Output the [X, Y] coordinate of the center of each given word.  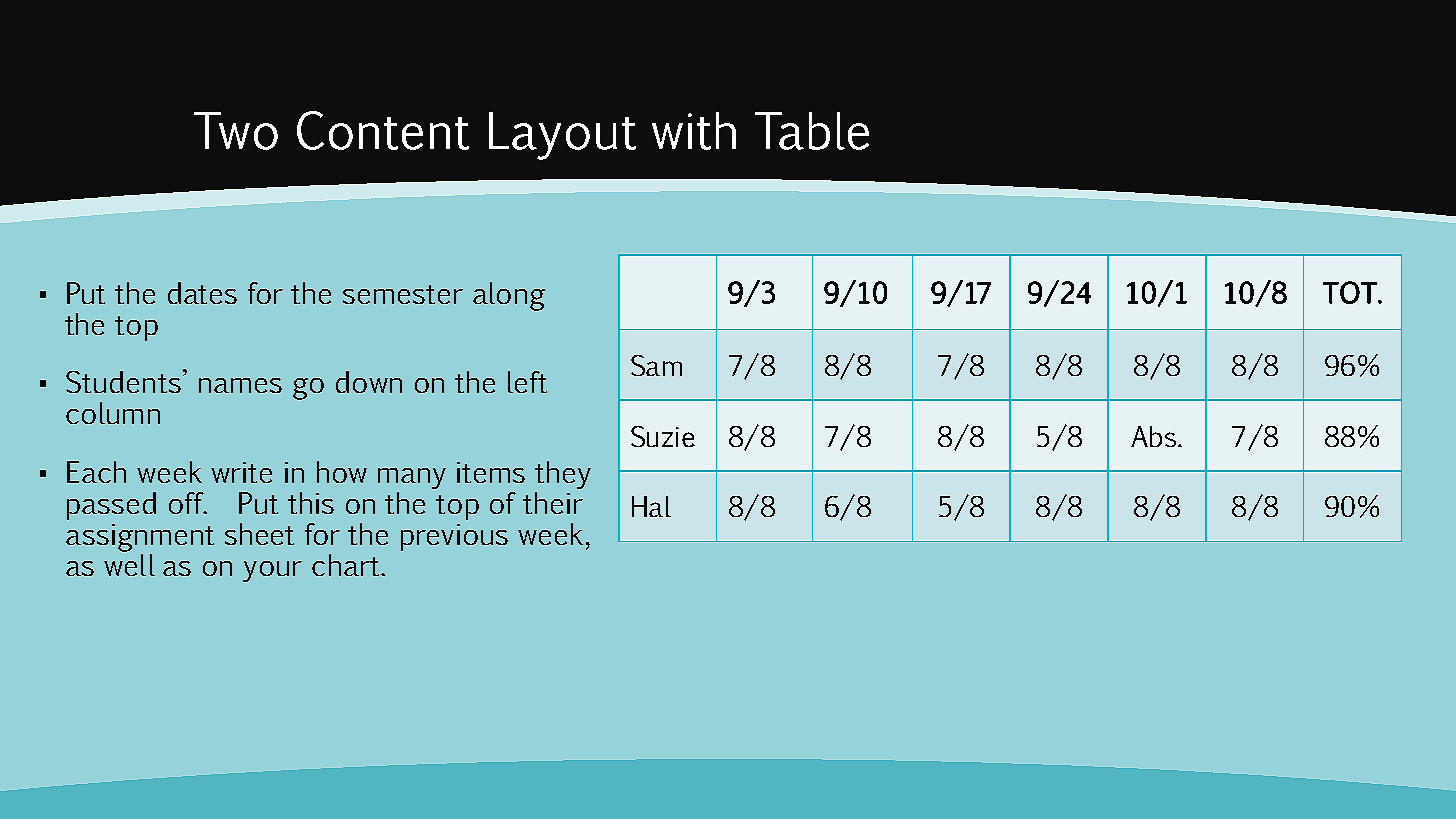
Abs [1153, 436]
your [272, 571]
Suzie [663, 436]
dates [202, 293]
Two [236, 131]
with [694, 131]
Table [812, 131]
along [509, 296]
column [113, 413]
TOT [1351, 292]
